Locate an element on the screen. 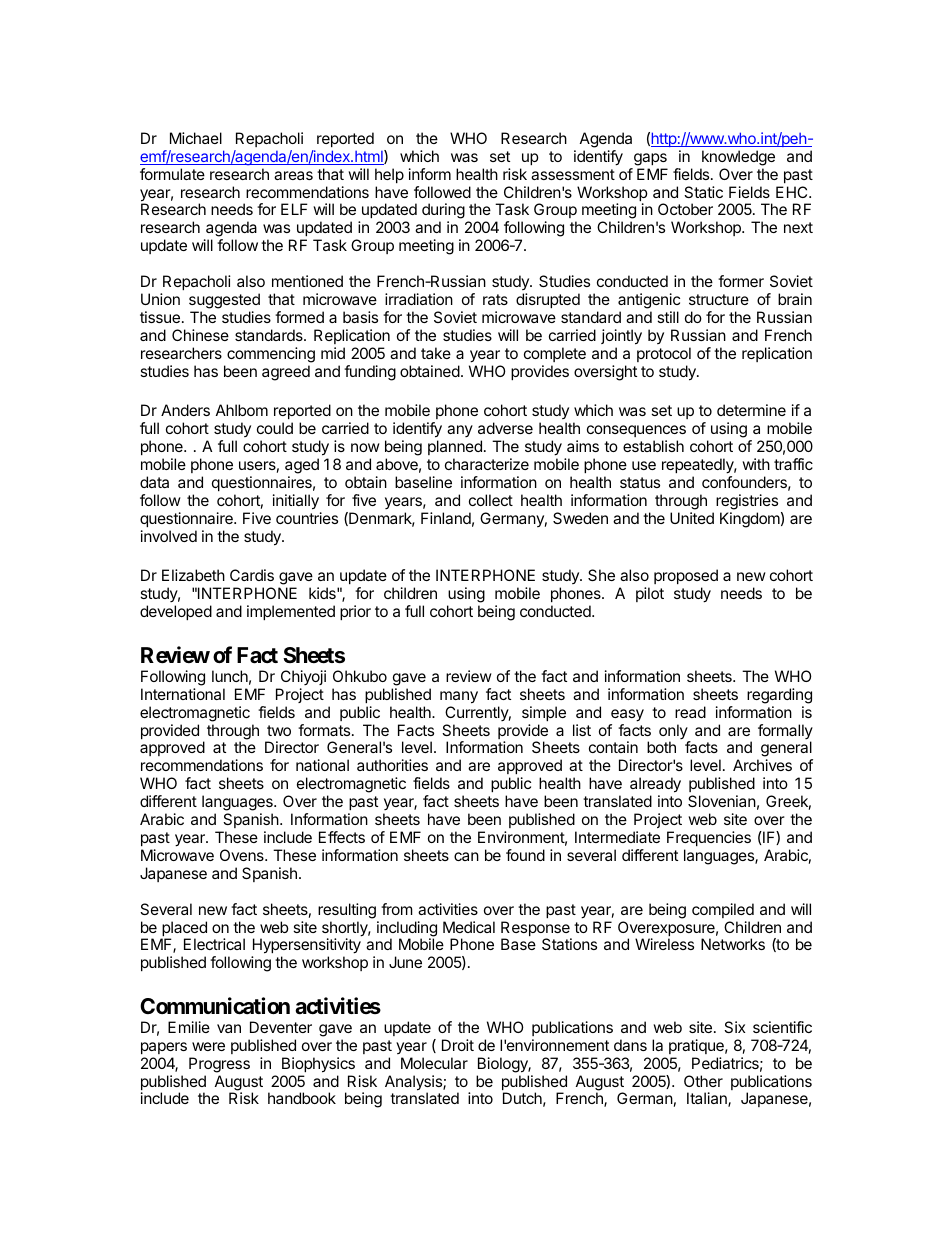 The image size is (952, 1233). Progress is located at coordinates (219, 1065).
